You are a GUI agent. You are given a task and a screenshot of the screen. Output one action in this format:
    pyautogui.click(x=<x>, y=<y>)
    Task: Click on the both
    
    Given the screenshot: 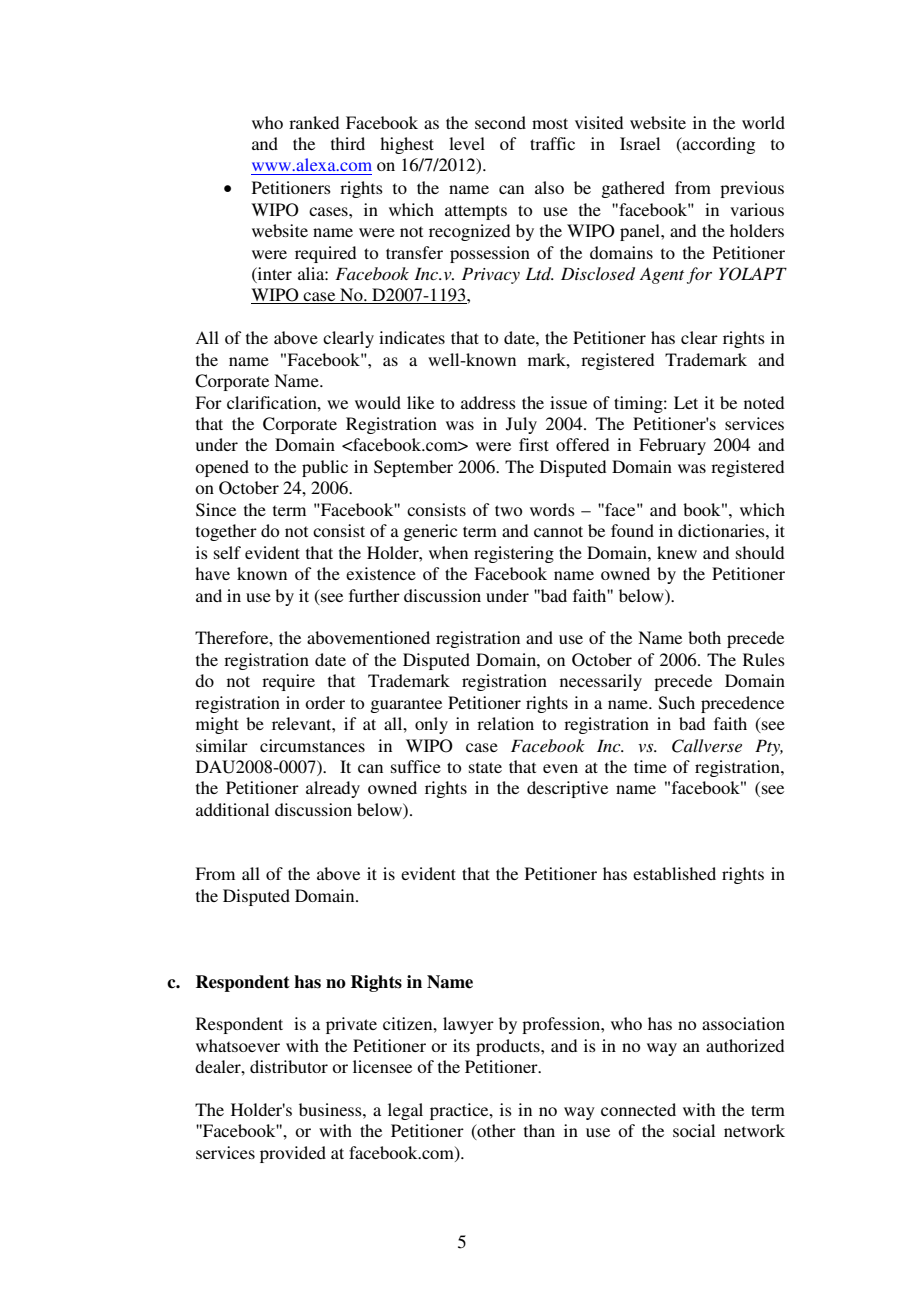 What is the action you would take?
    pyautogui.click(x=704, y=637)
